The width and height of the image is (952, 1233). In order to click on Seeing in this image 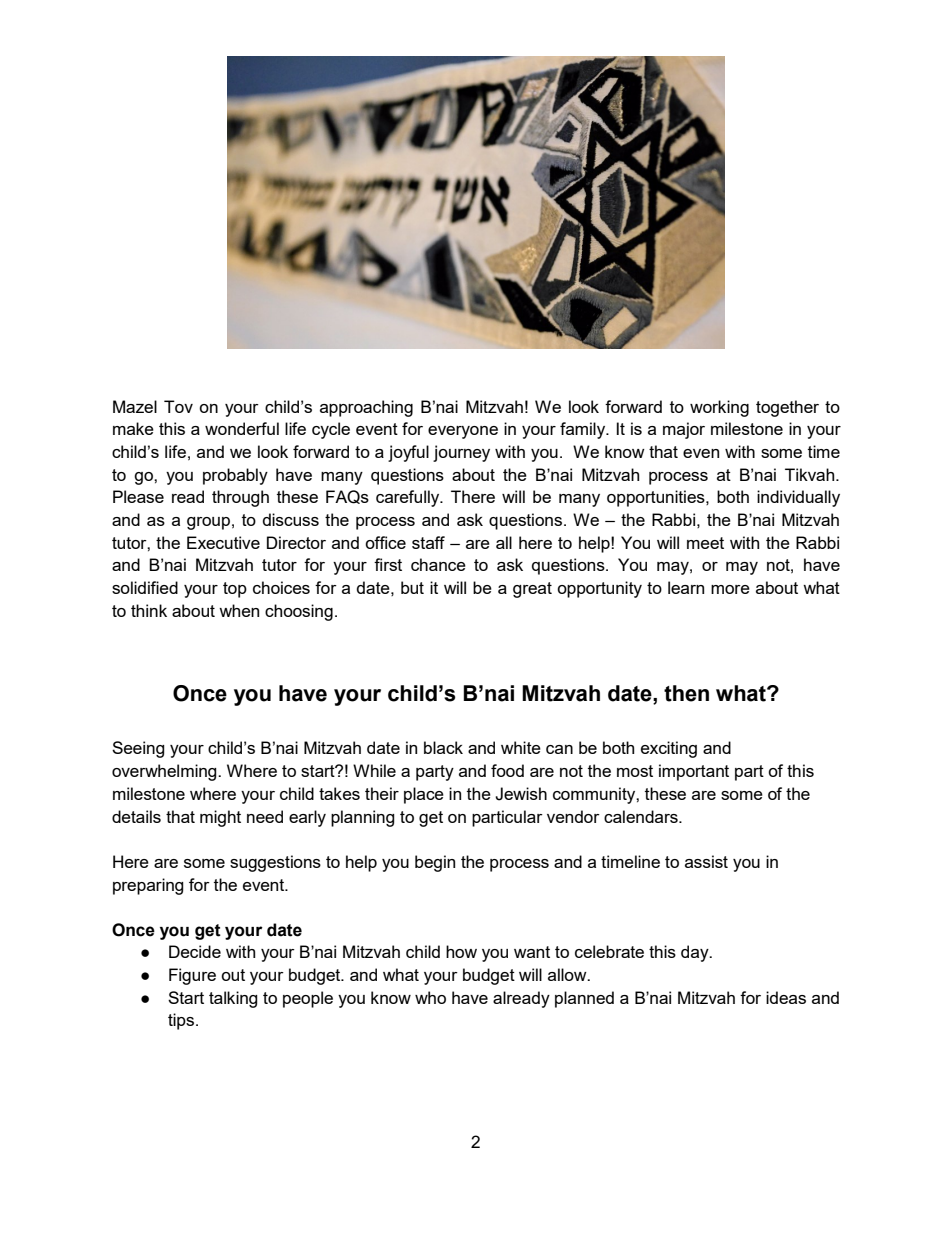, I will do `click(138, 749)`.
